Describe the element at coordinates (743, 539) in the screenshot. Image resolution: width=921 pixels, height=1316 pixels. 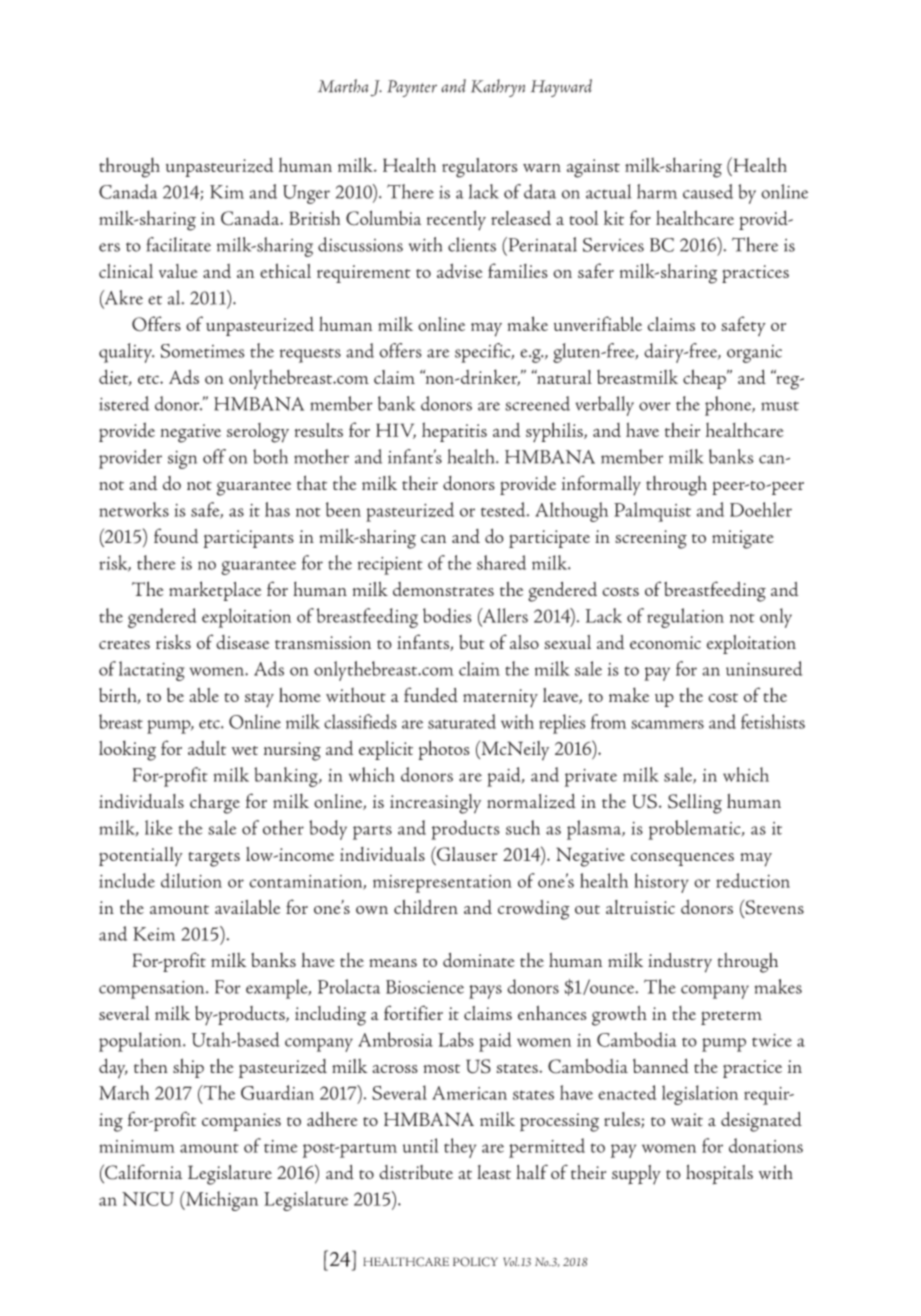
I see `mitigate` at that location.
